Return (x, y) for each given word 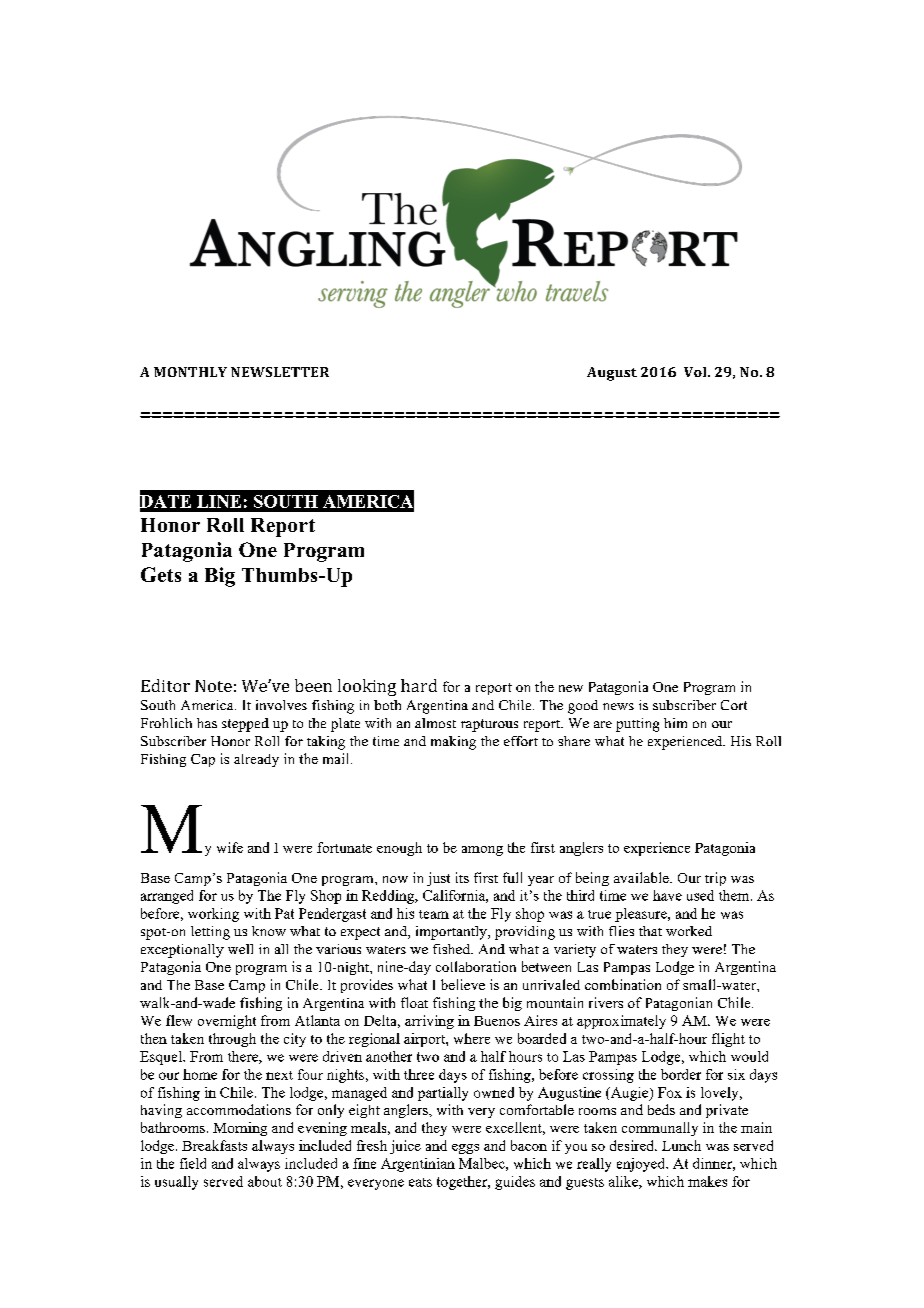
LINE (219, 501)
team (434, 914)
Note (213, 686)
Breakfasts (214, 1145)
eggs (465, 1149)
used (700, 895)
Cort (734, 705)
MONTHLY (190, 372)
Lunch (681, 1145)
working (213, 915)
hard (419, 685)
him (675, 723)
